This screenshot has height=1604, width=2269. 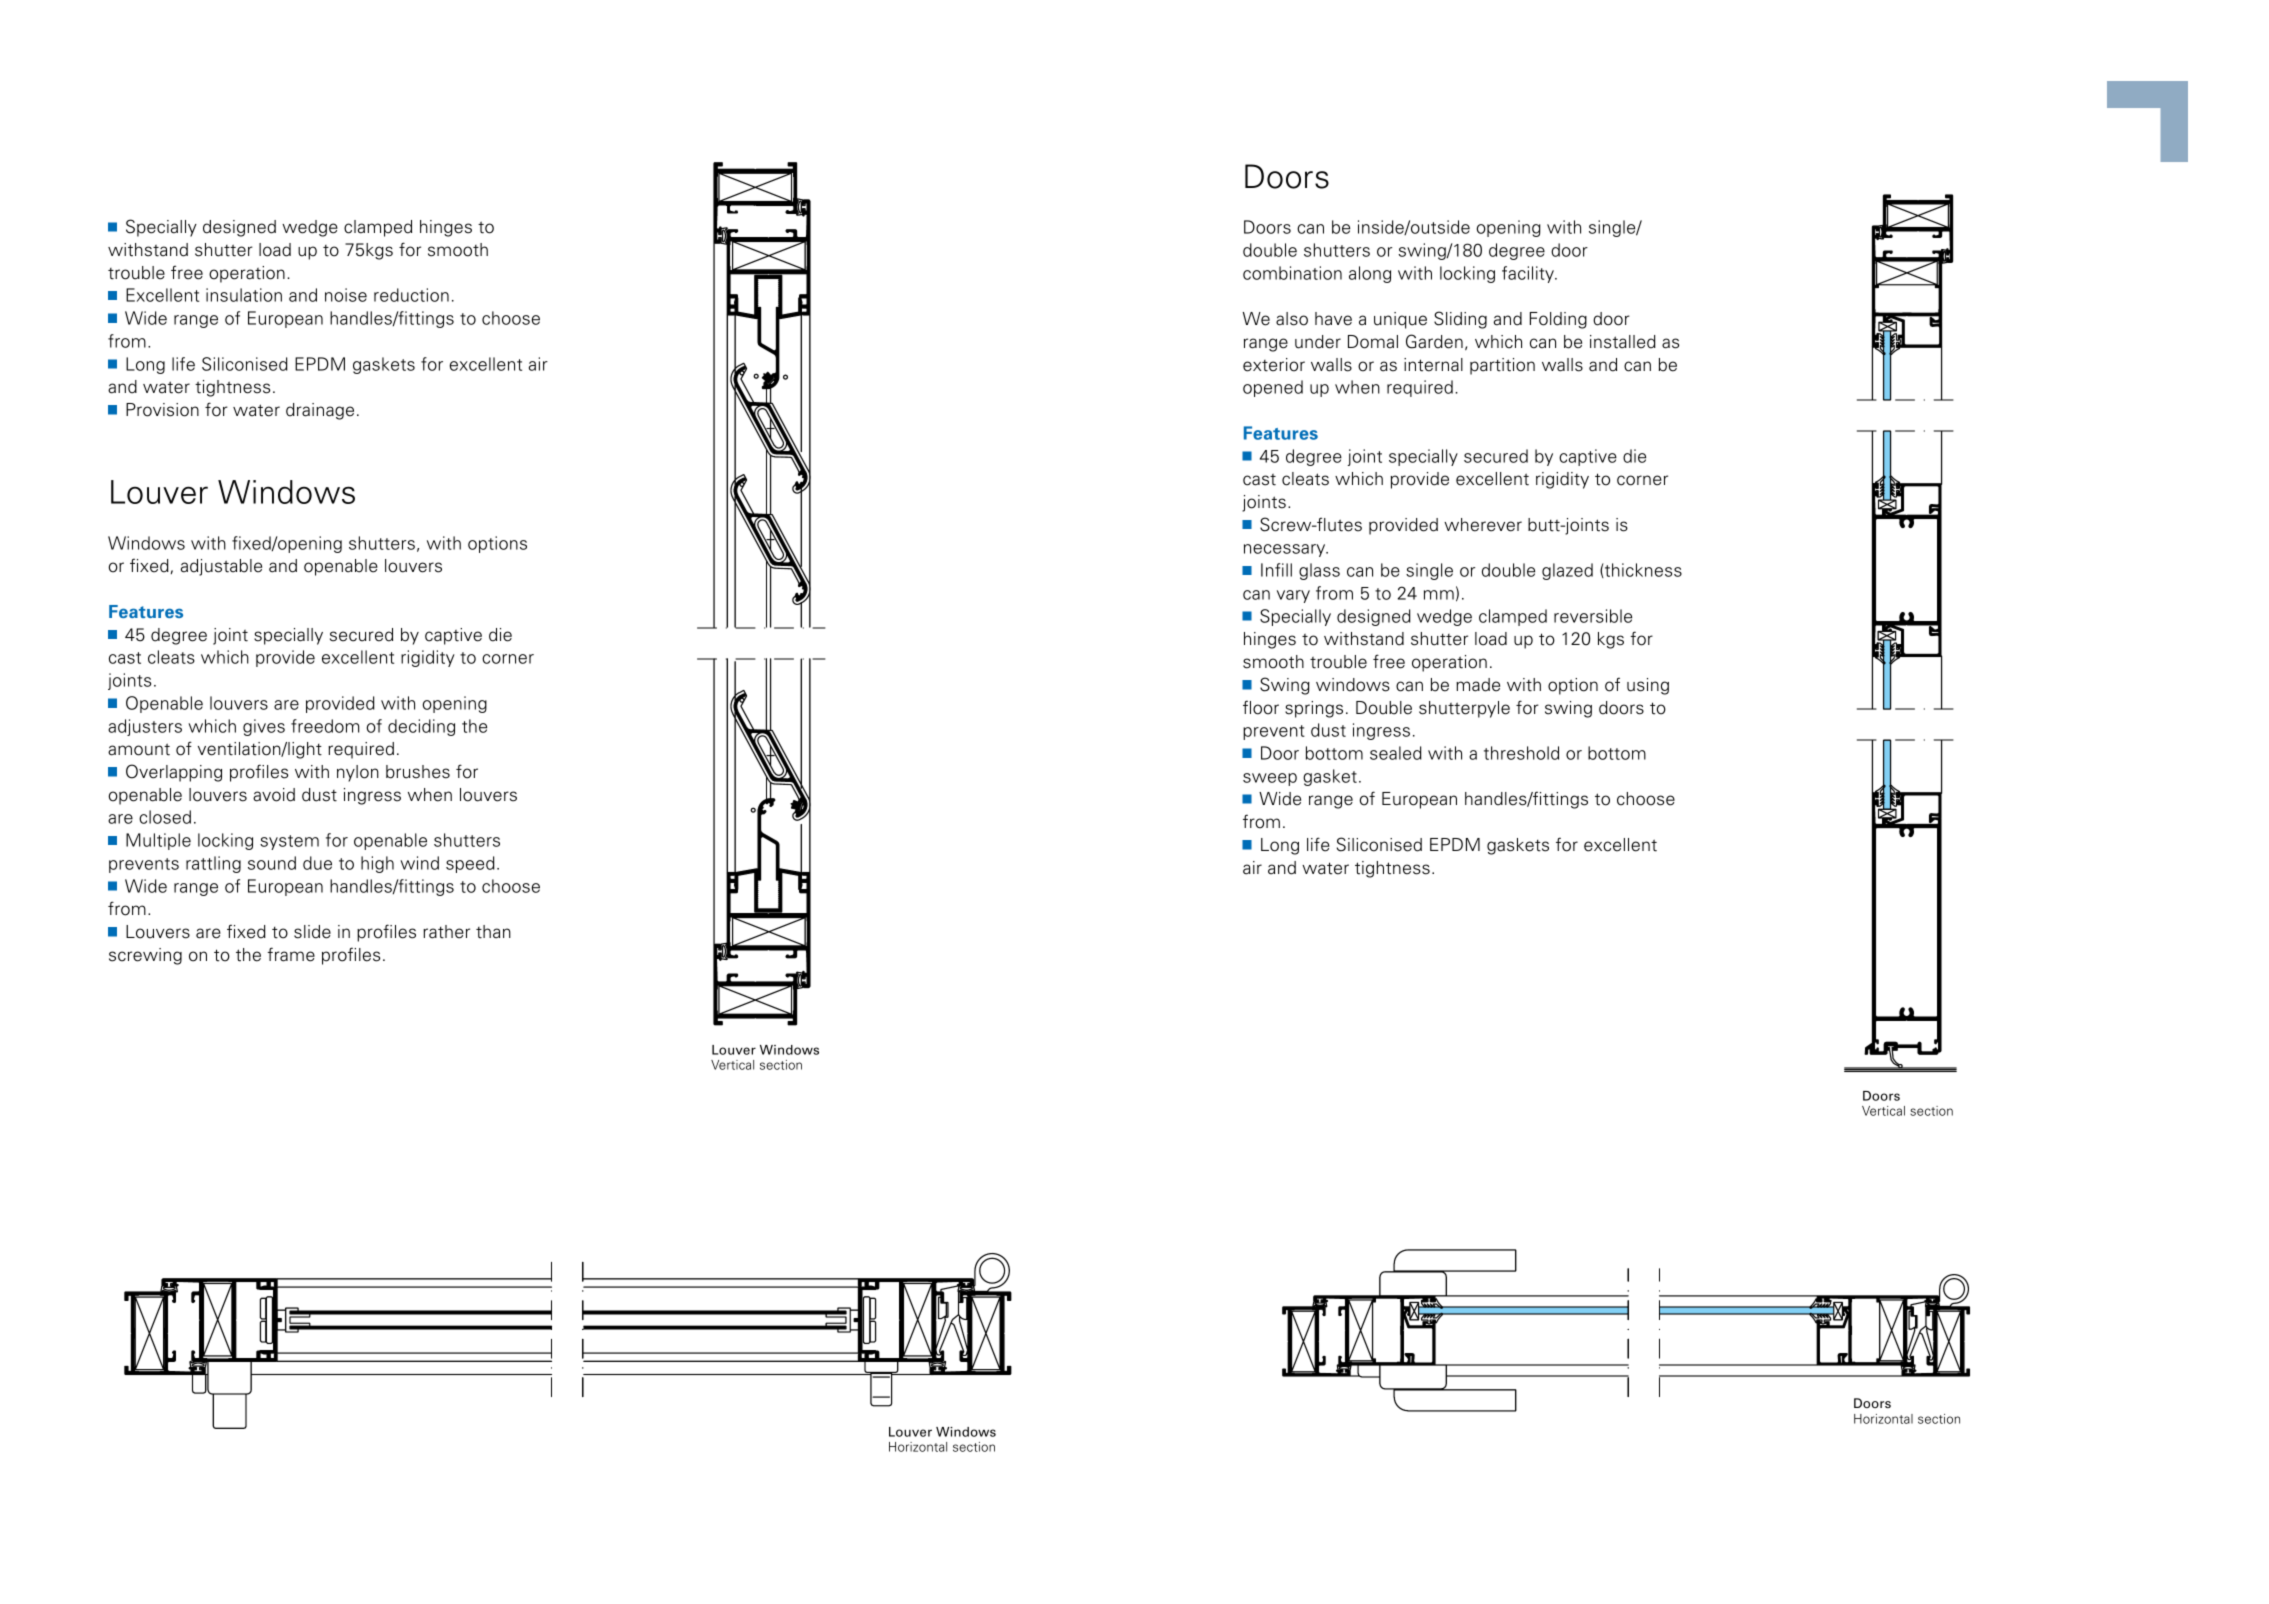 I want to click on facility, so click(x=1529, y=274).
